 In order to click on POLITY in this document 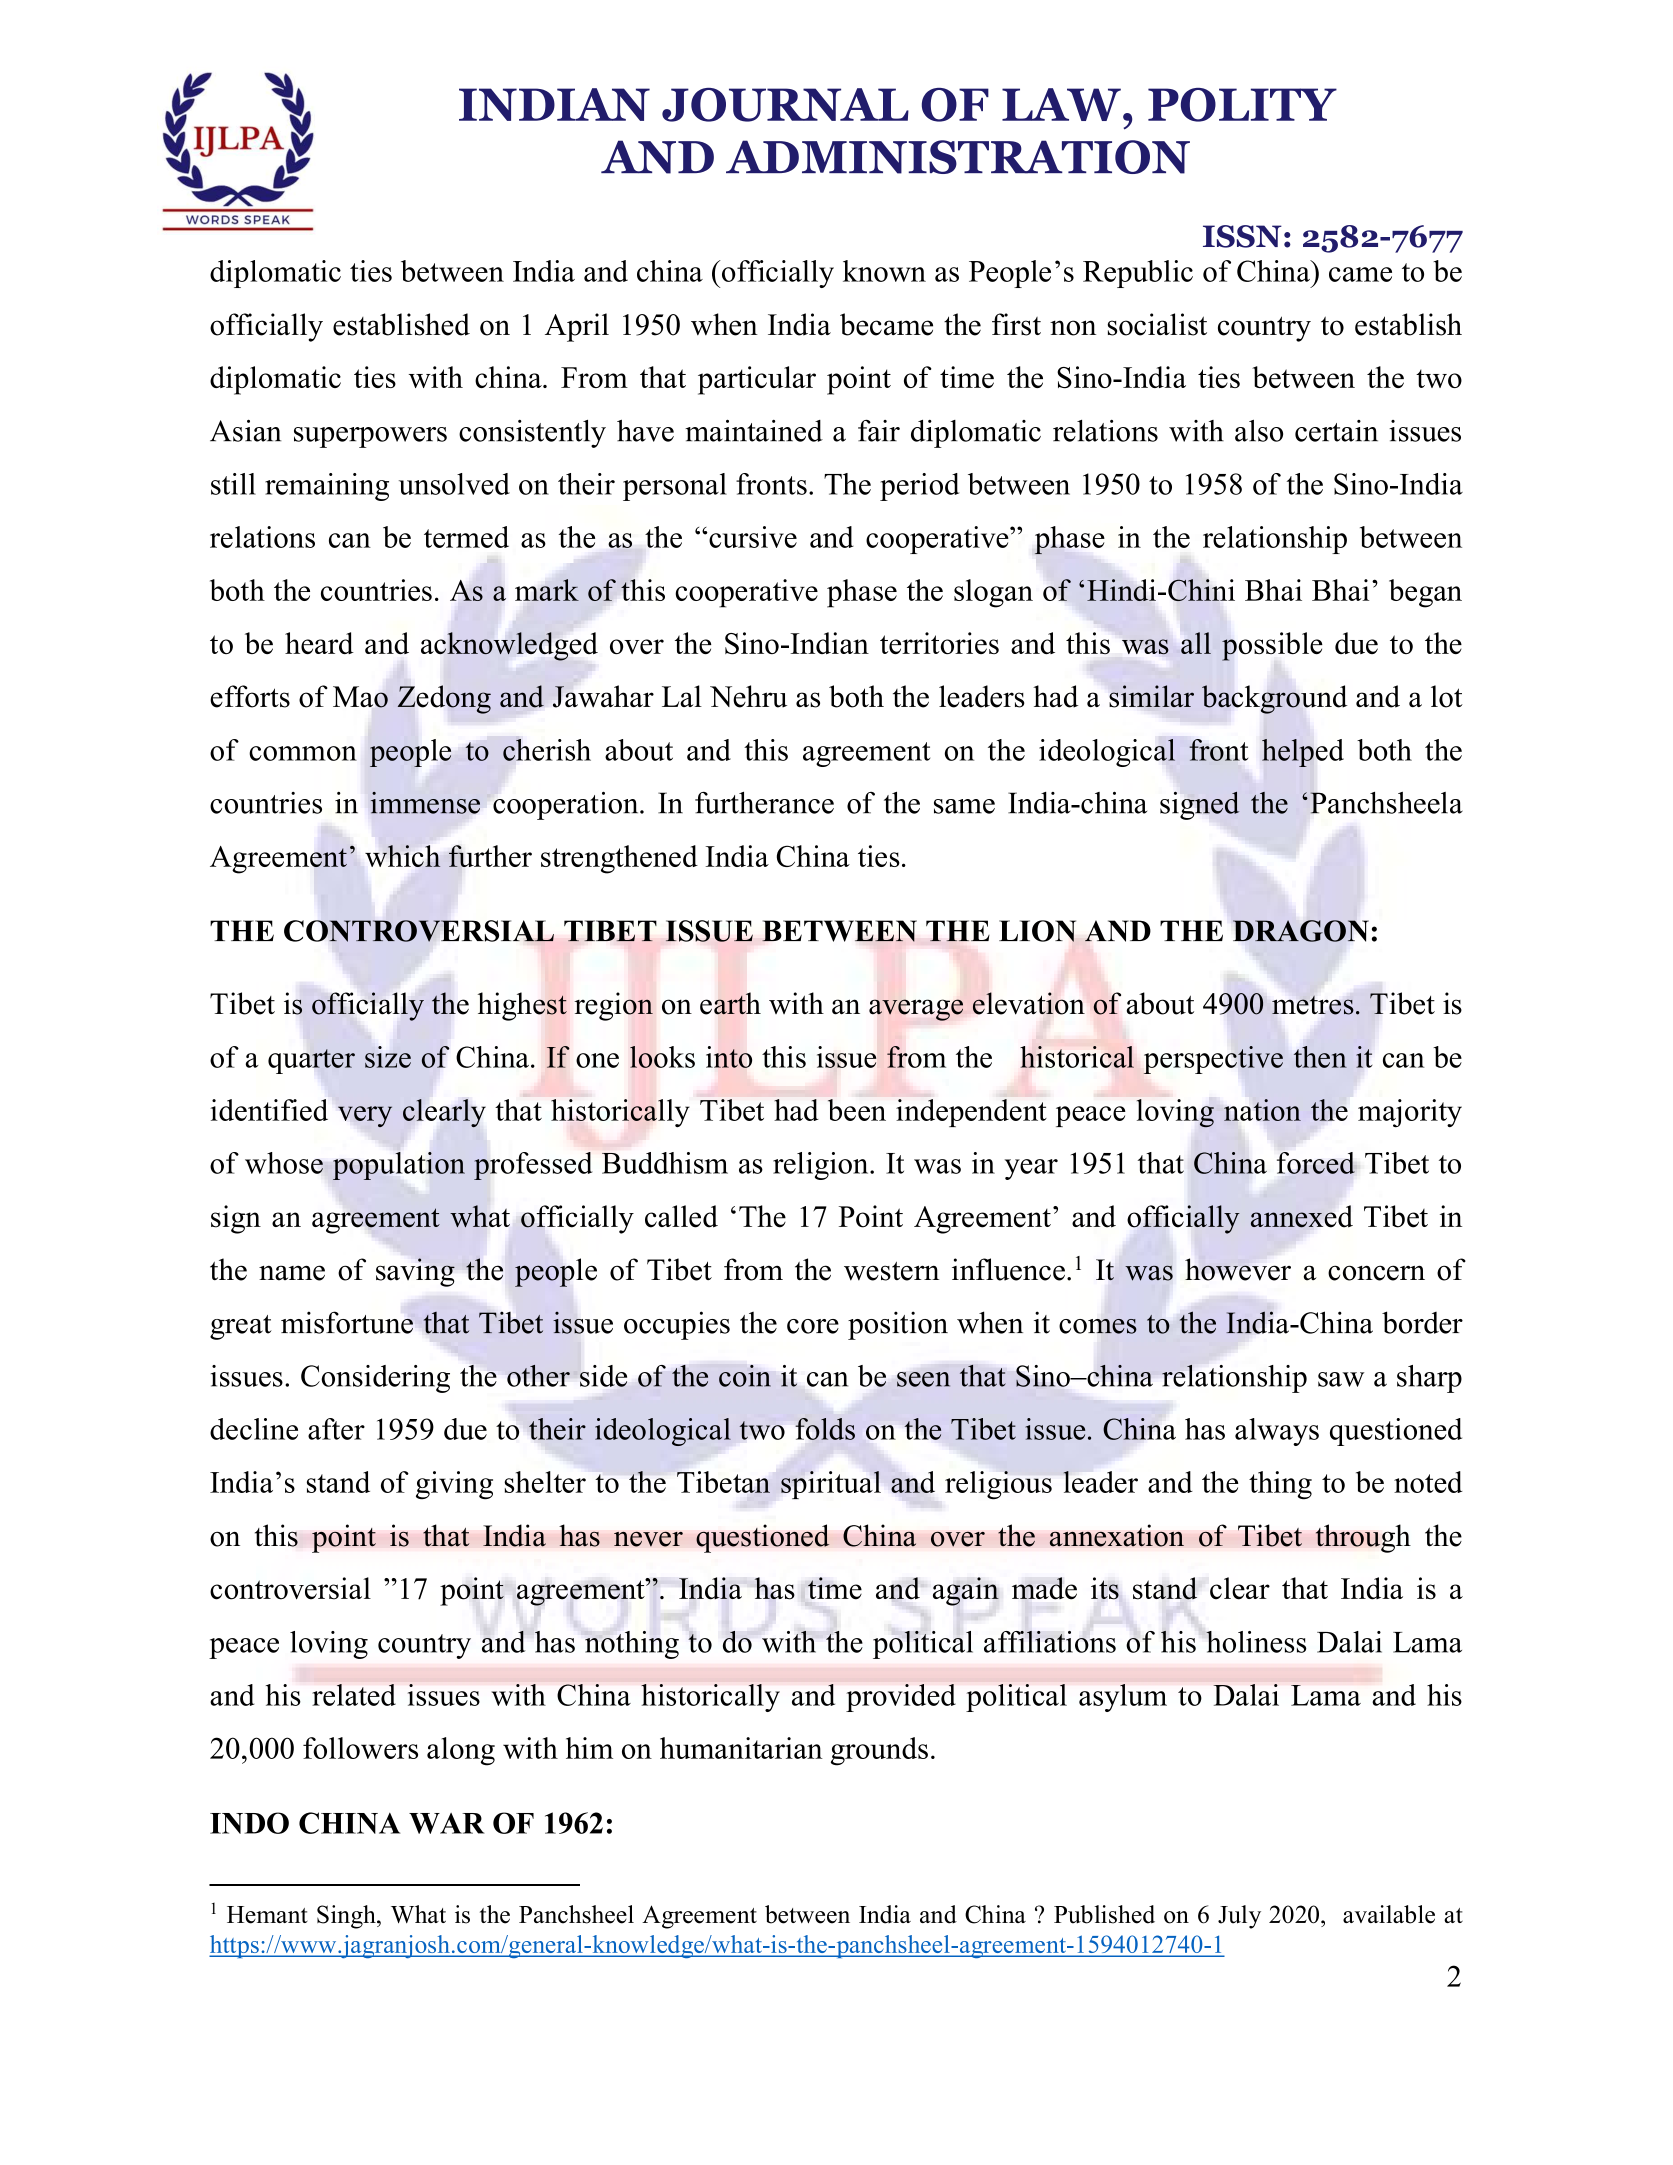, I will do `click(1242, 105)`.
